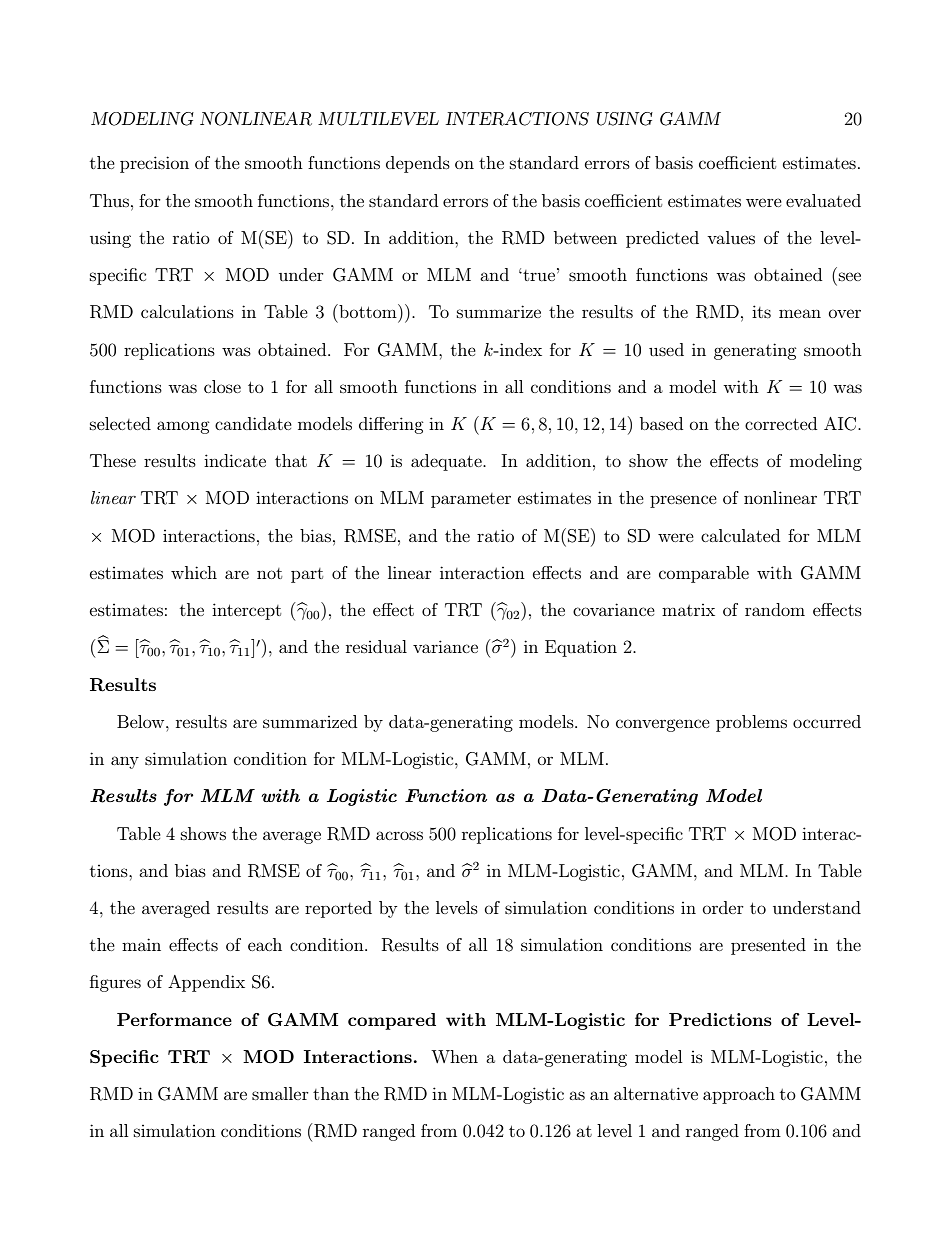  I want to click on Equation, so click(581, 648).
